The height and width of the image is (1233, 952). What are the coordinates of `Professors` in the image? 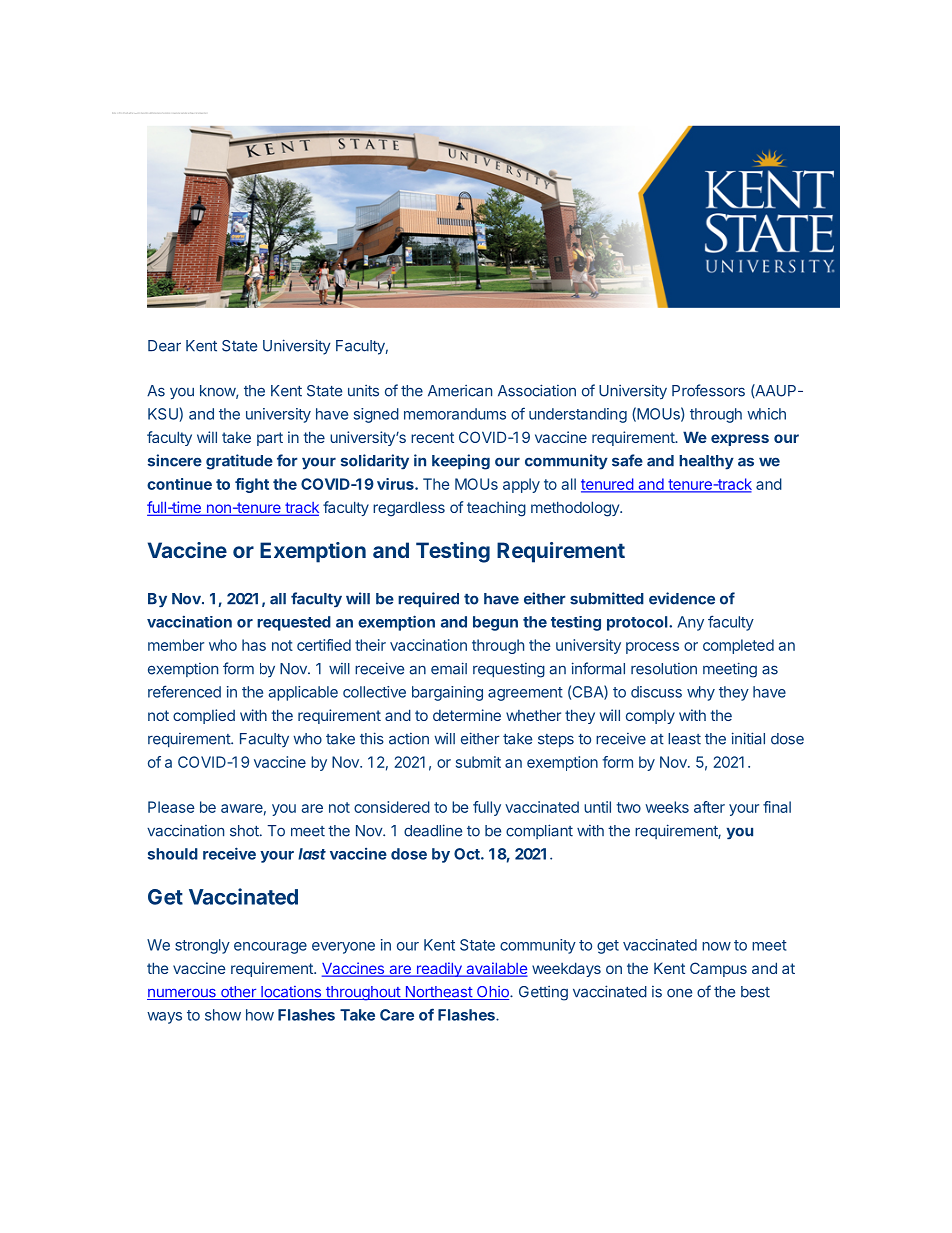 It's located at (708, 390).
